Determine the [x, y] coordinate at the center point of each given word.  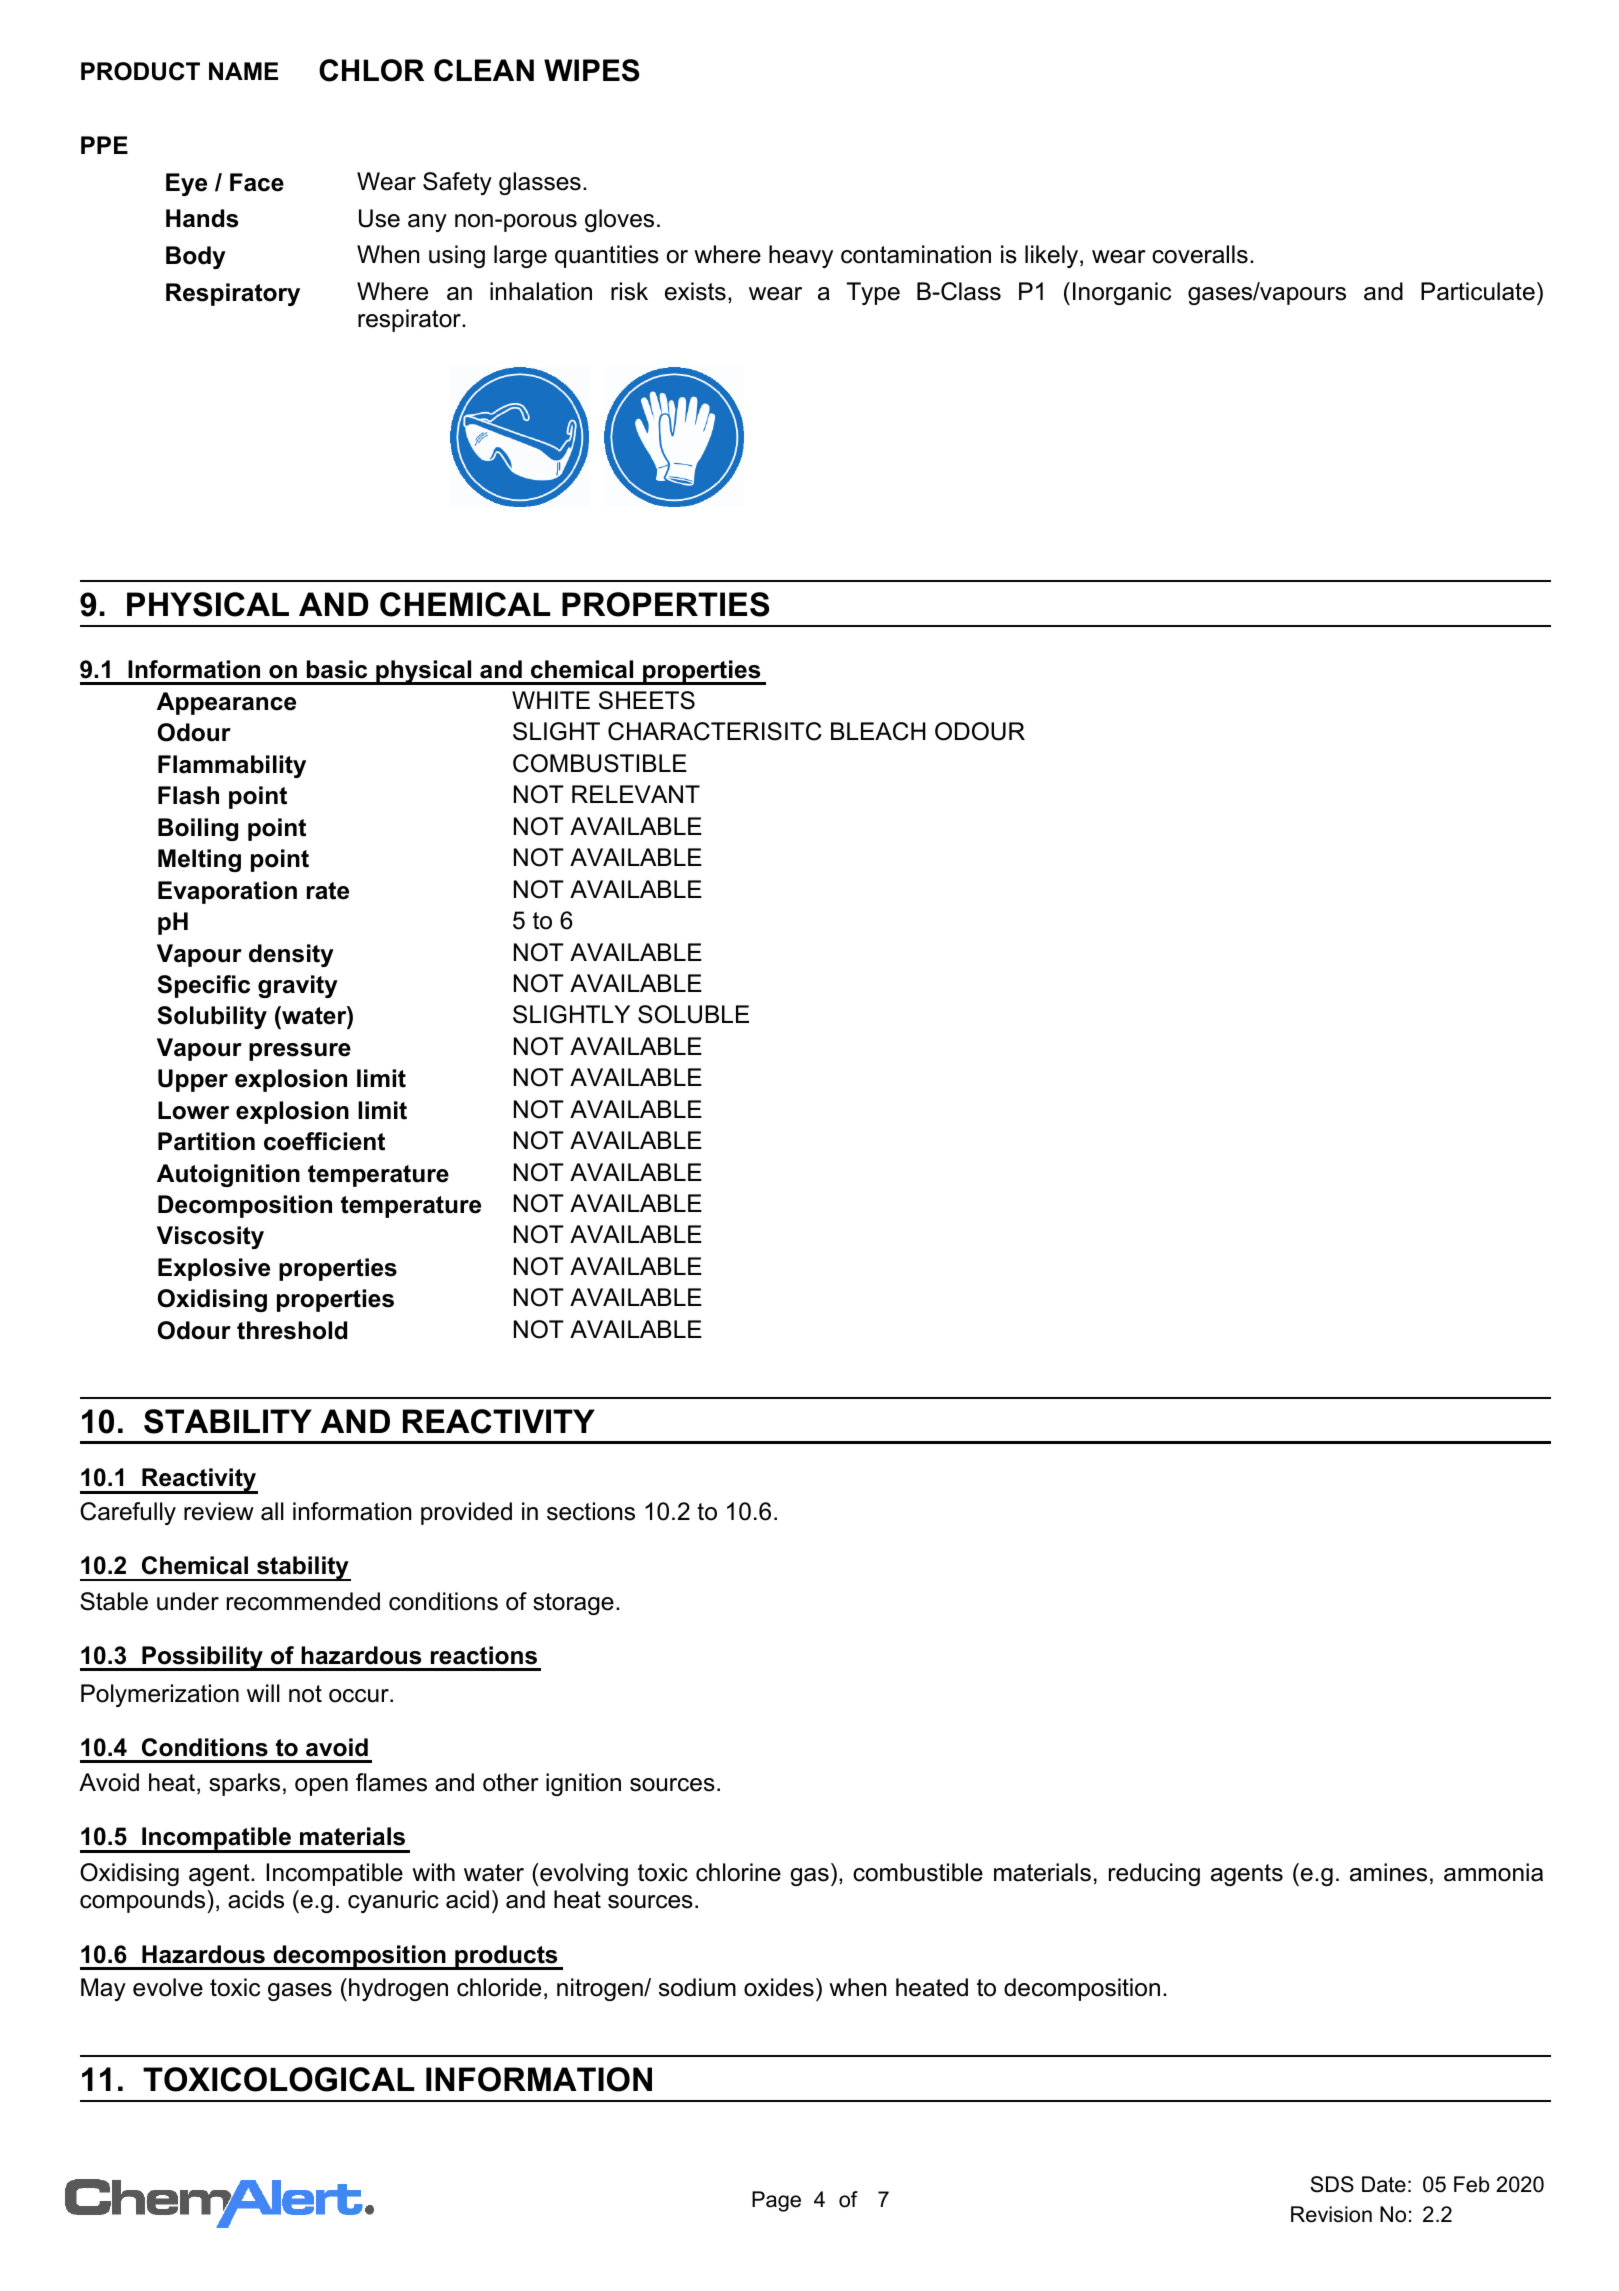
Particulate [1478, 291]
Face [257, 182]
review [219, 1511]
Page [776, 2201]
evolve [168, 1987]
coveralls [1200, 254]
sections [591, 1511]
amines [1388, 1872]
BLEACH [878, 731]
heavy [801, 256]
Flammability [232, 766]
